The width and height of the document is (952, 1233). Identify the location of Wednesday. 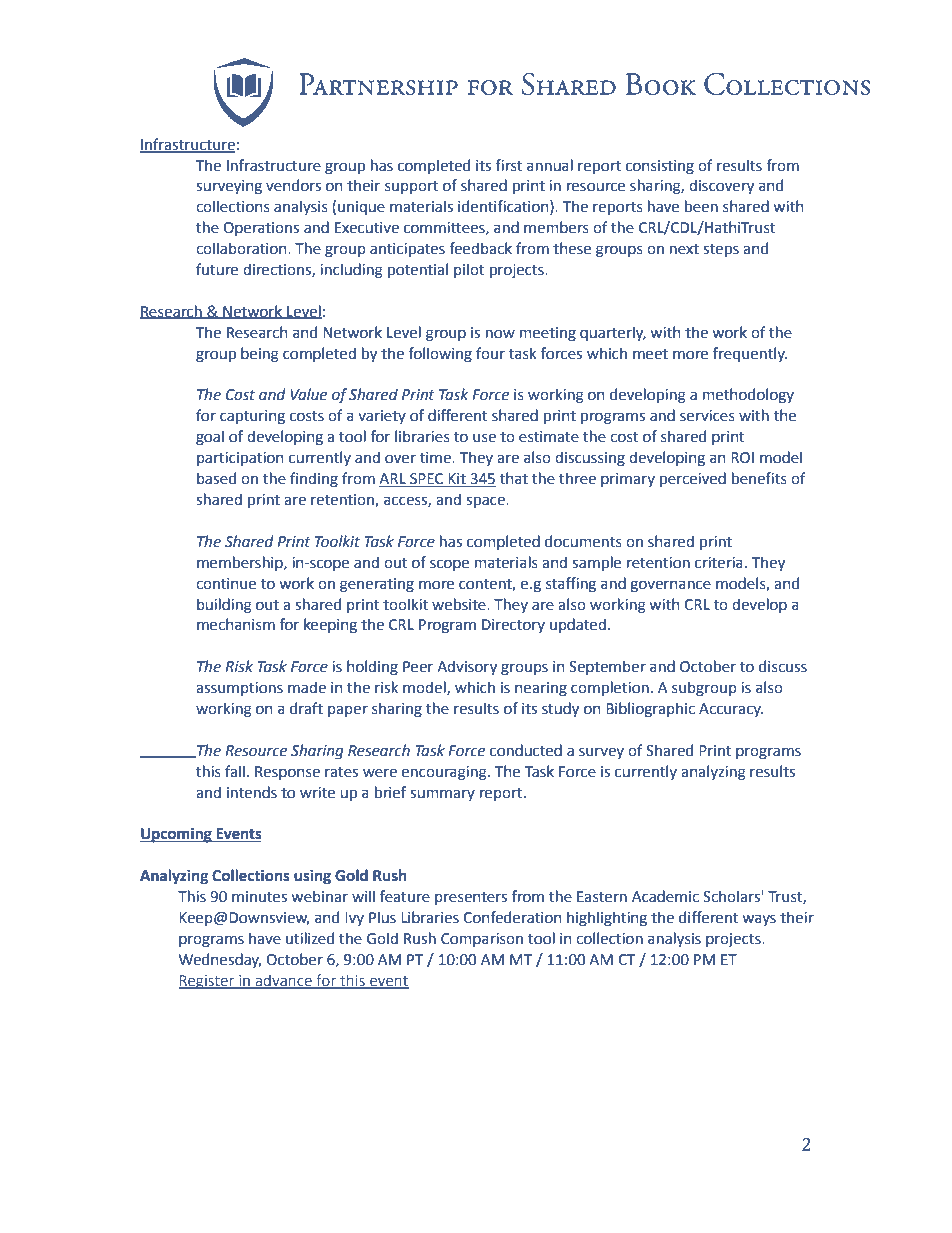
(220, 960).
